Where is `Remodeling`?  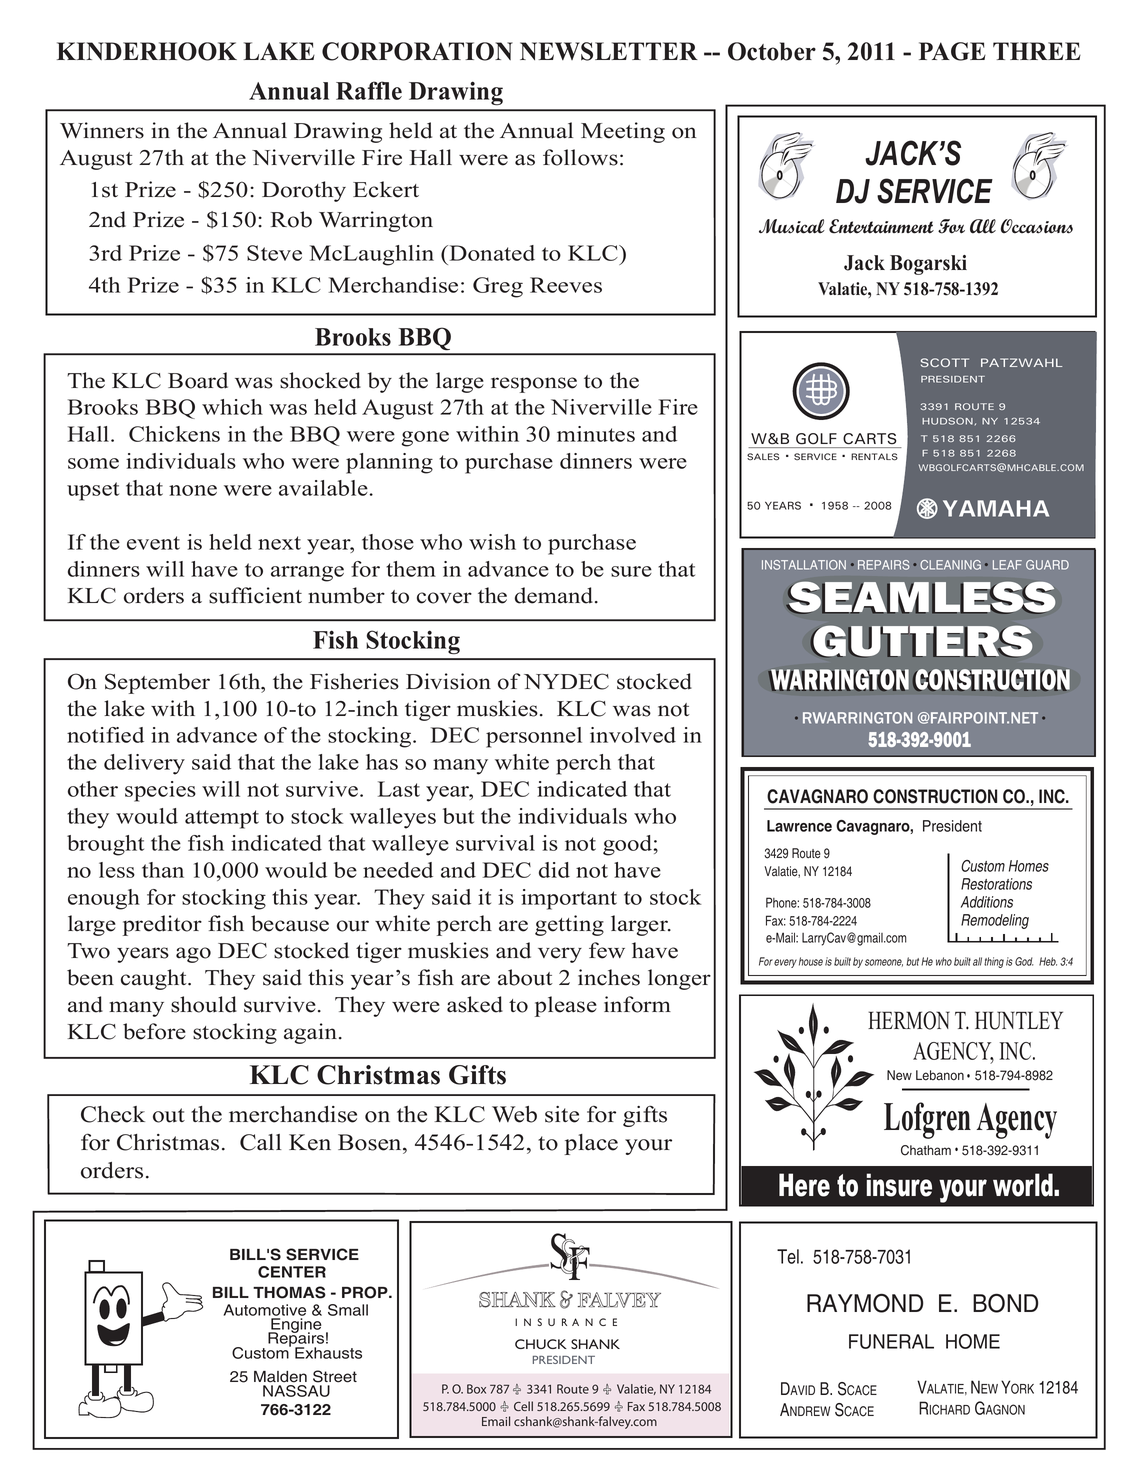 Remodeling is located at coordinates (995, 921).
